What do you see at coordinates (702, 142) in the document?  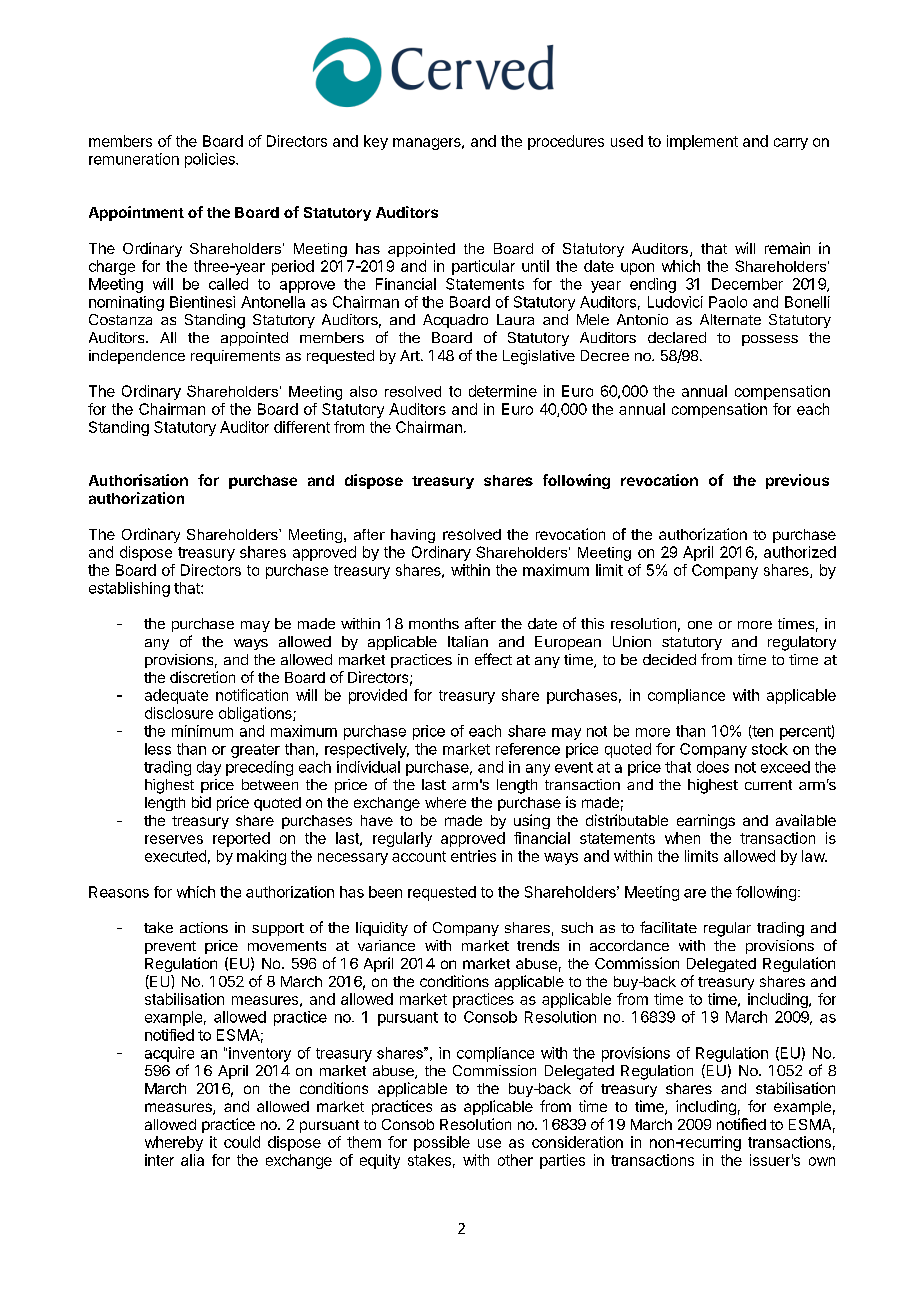 I see `implement` at bounding box center [702, 142].
